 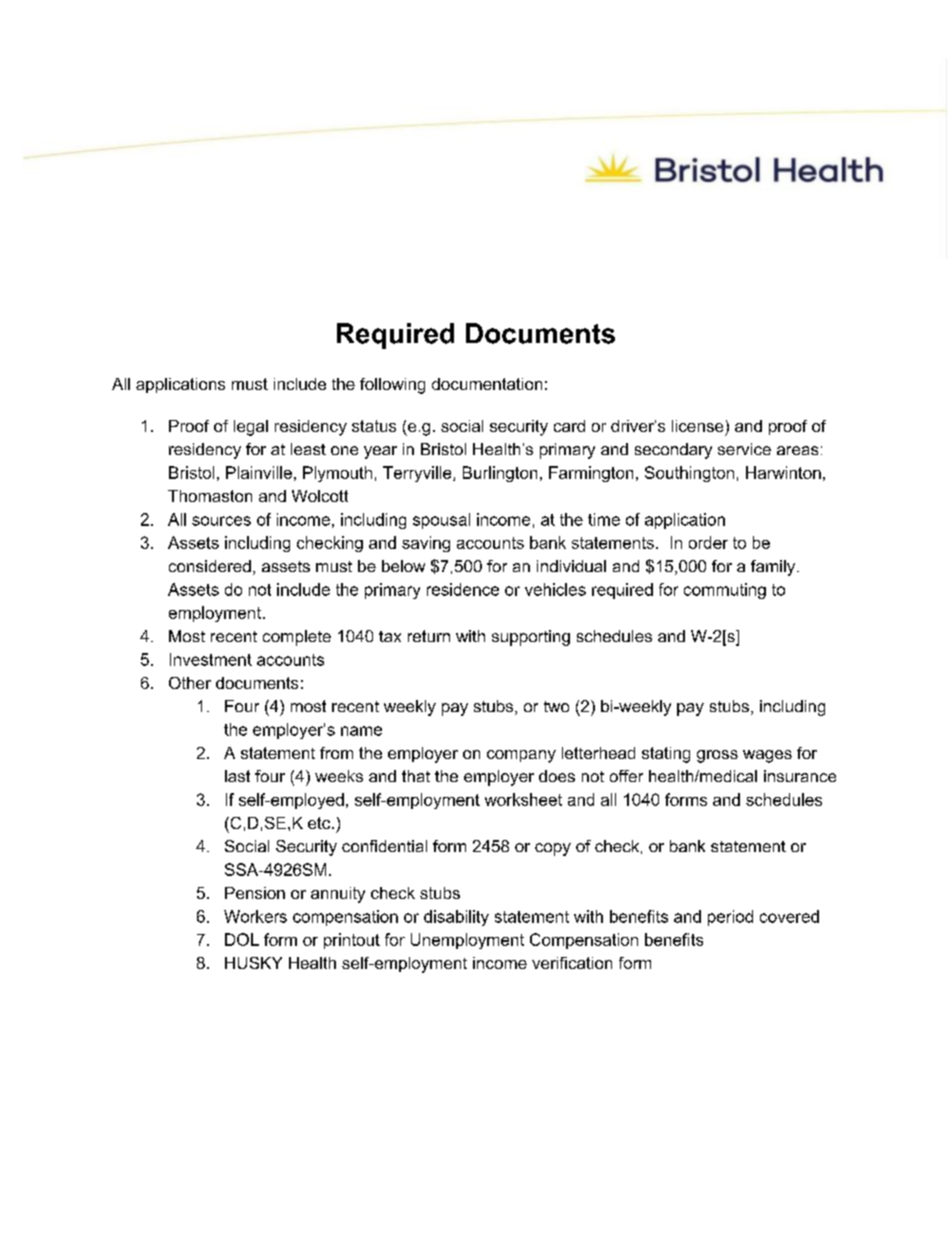 I want to click on DOL, so click(x=242, y=939).
